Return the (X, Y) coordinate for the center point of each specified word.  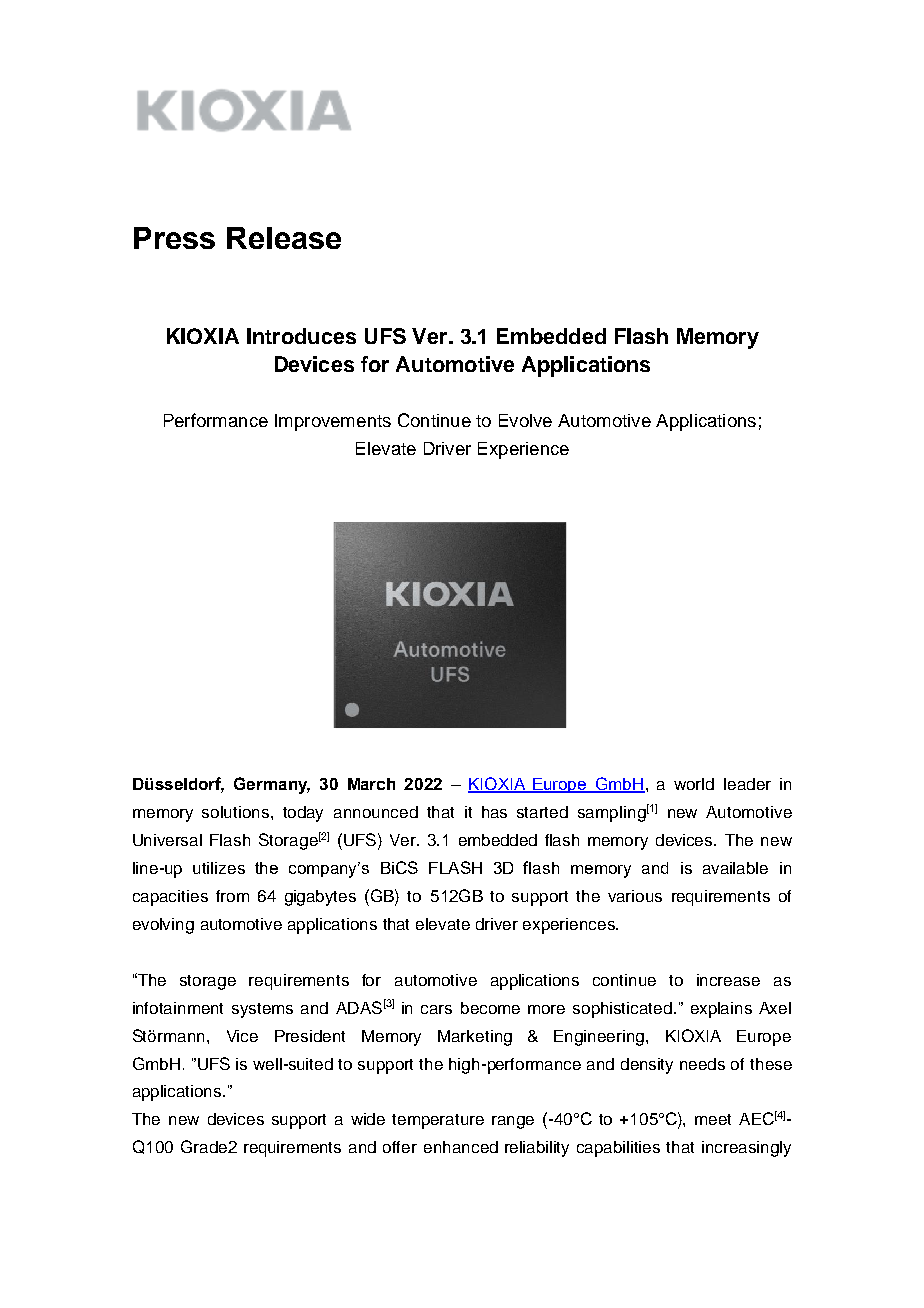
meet (713, 1119)
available (735, 868)
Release (284, 238)
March (371, 784)
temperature (438, 1121)
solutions (237, 812)
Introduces (301, 336)
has (494, 812)
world (694, 784)
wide (368, 1119)
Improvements (333, 422)
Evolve (525, 420)
